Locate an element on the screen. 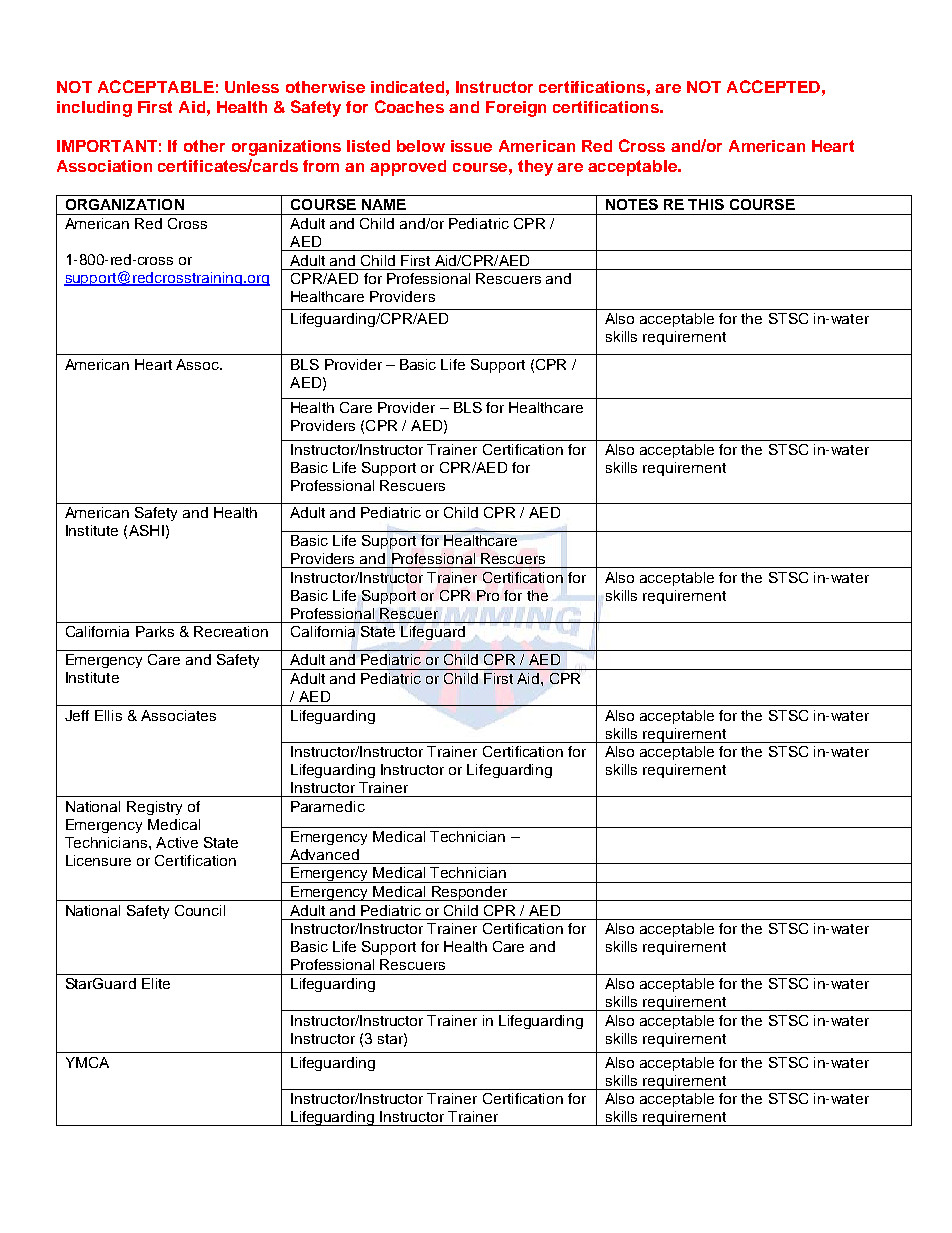  Paramedic is located at coordinates (328, 806).
